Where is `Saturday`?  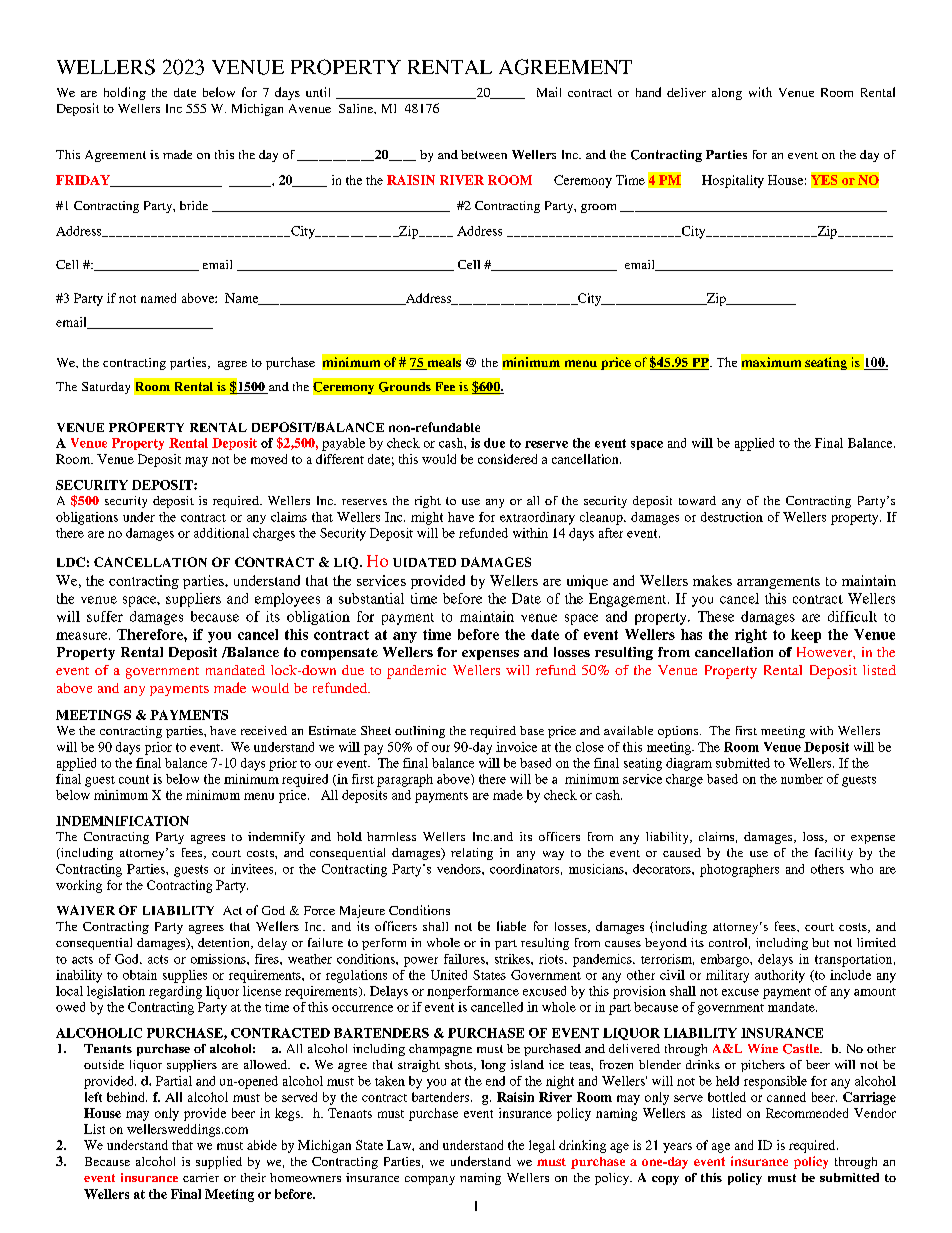
Saturday is located at coordinates (106, 388).
